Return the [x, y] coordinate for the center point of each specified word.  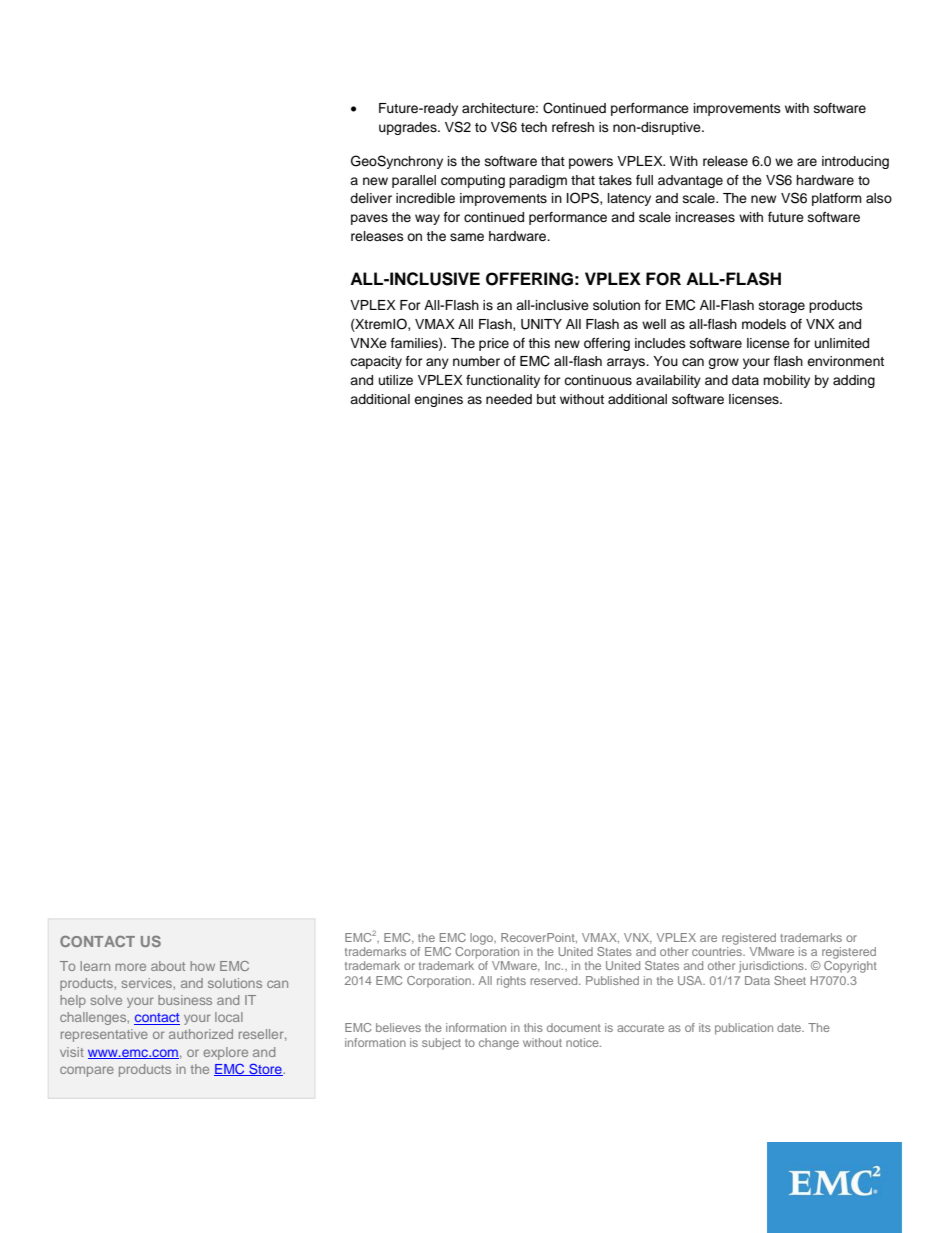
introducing [855, 162]
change [499, 1044]
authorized [201, 1034]
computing [473, 181]
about [168, 966]
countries [718, 951]
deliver [371, 198]
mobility [786, 381]
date [790, 1027]
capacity [376, 362]
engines [438, 400]
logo [482, 939]
